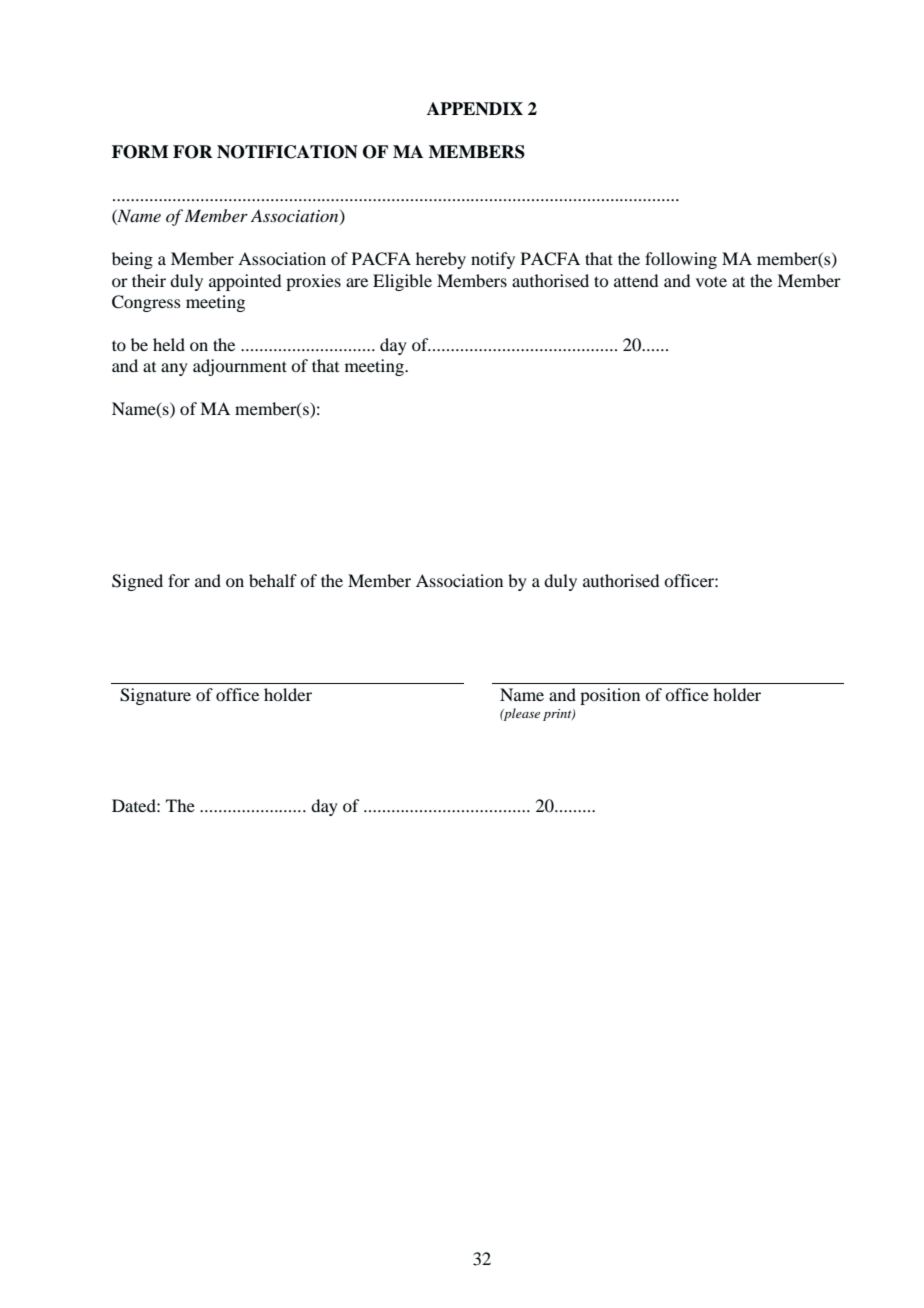 The width and height of the page is (924, 1308). What do you see at coordinates (610, 696) in the page?
I see `position` at bounding box center [610, 696].
